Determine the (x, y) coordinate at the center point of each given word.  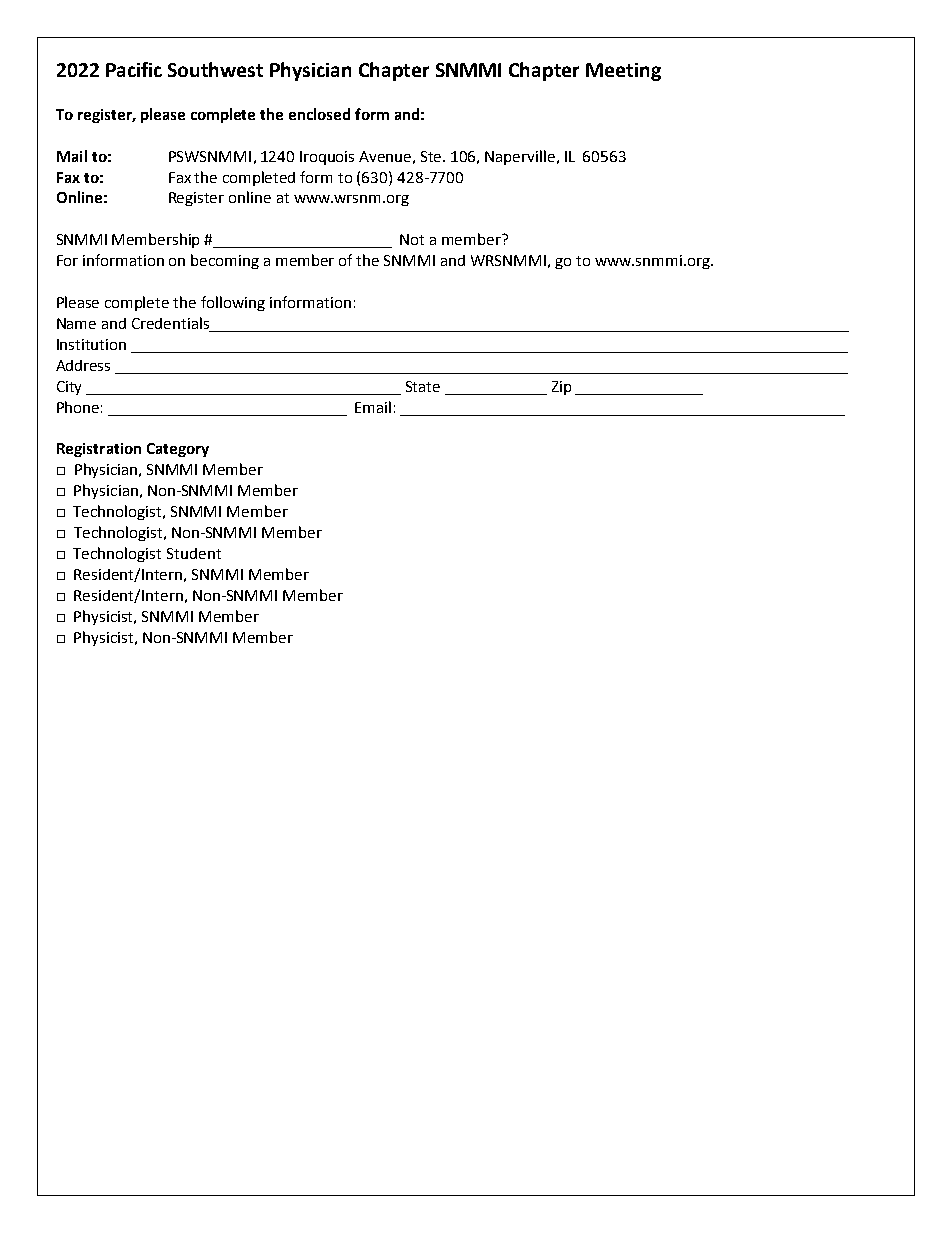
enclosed (319, 114)
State (423, 386)
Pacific (134, 69)
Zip (561, 388)
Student (194, 553)
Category (178, 450)
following (233, 303)
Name (76, 323)
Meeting (623, 72)
